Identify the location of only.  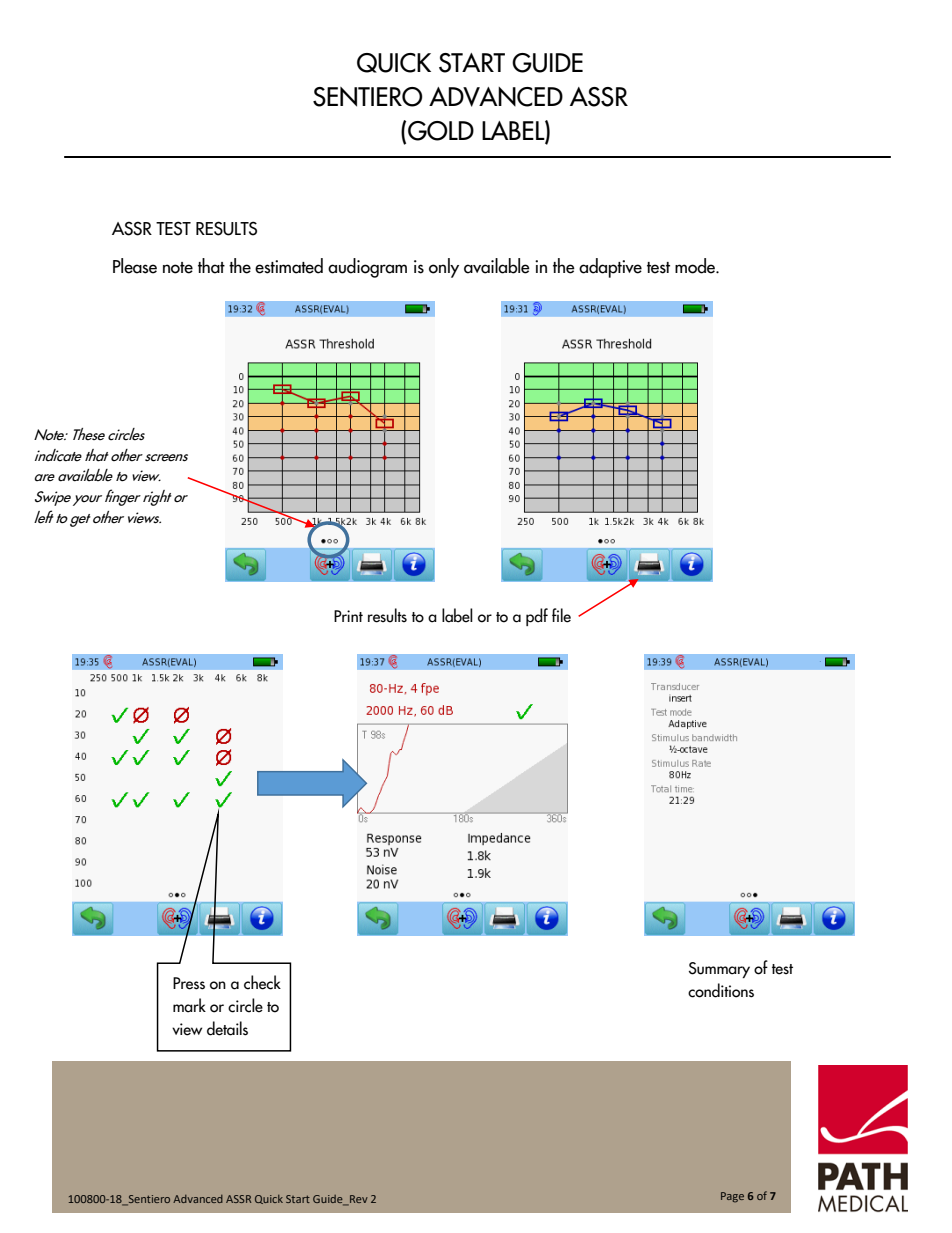
(444, 268).
